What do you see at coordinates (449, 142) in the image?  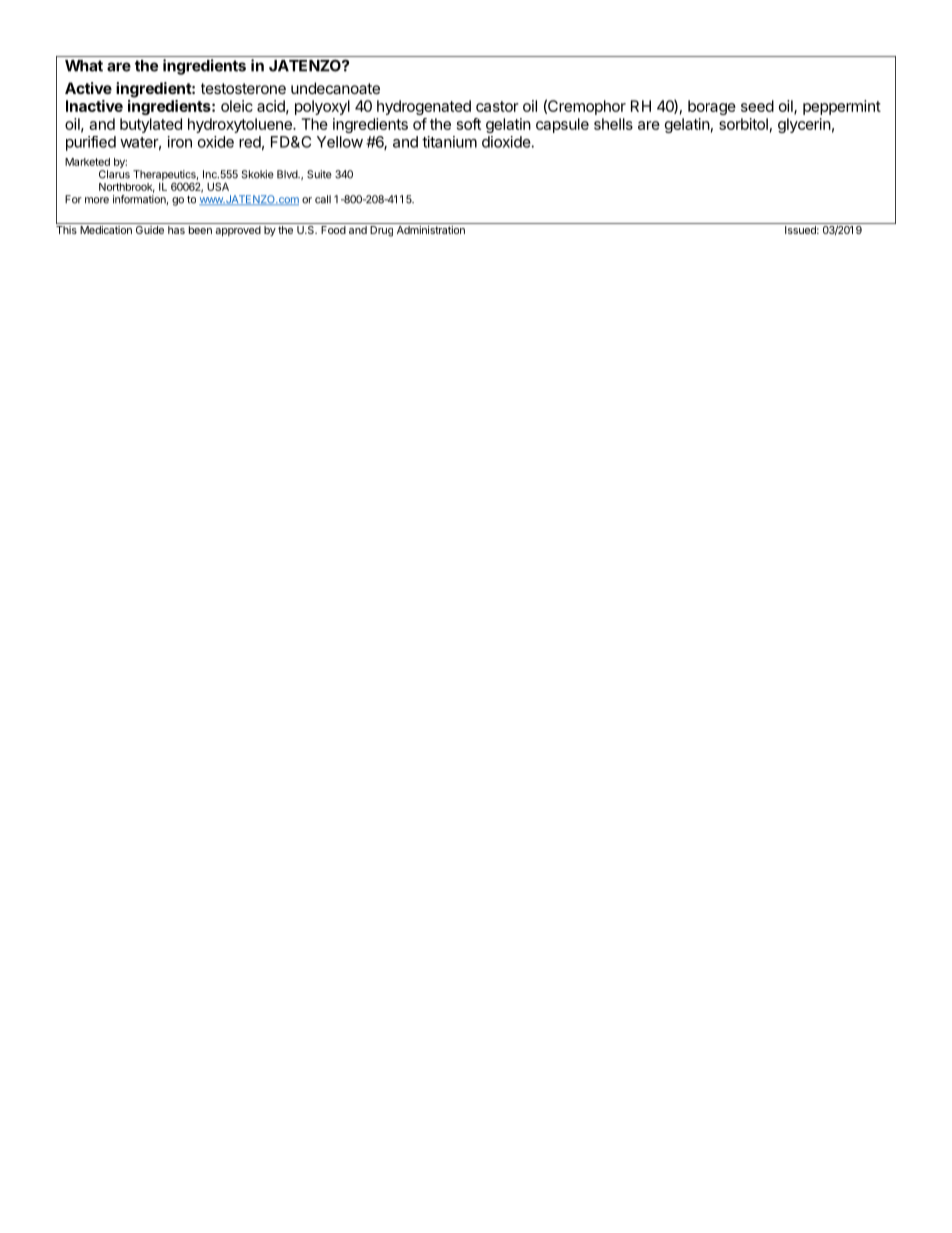 I see `titanium` at bounding box center [449, 142].
